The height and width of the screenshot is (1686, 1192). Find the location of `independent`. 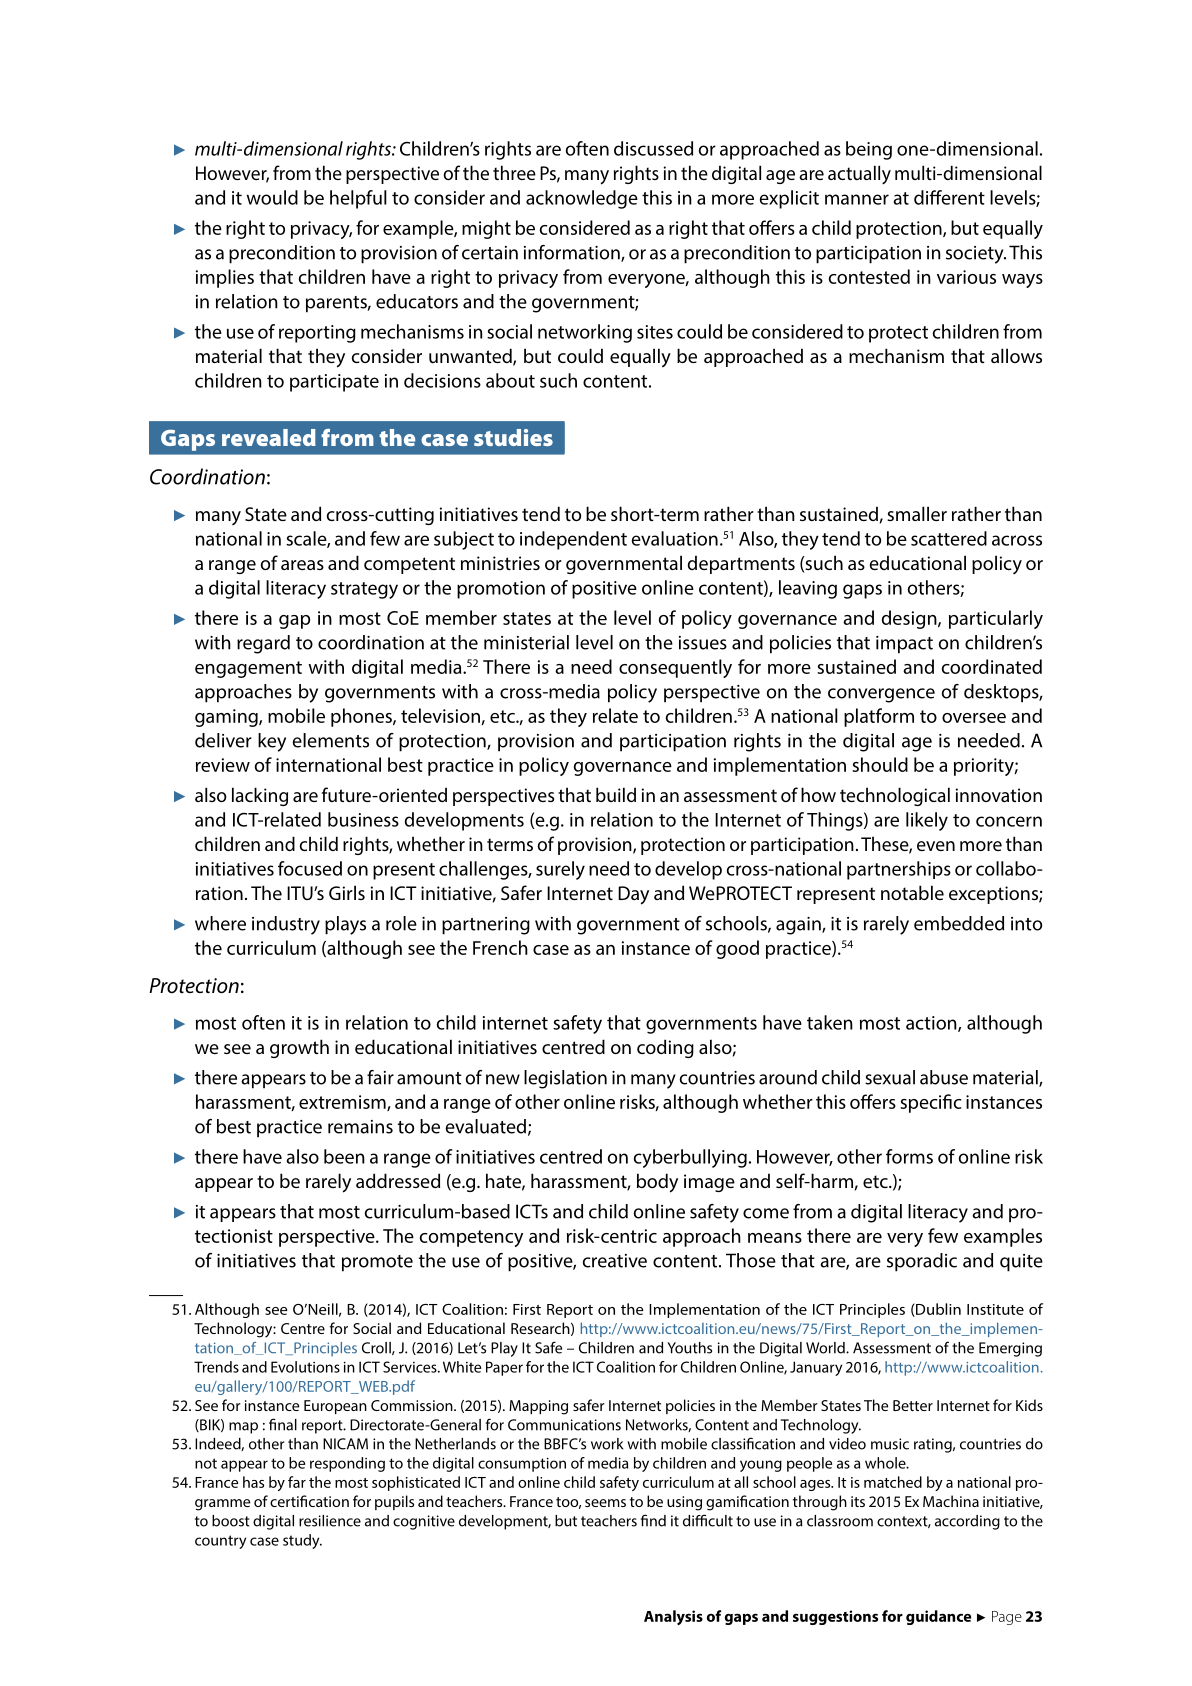

independent is located at coordinates (573, 540).
